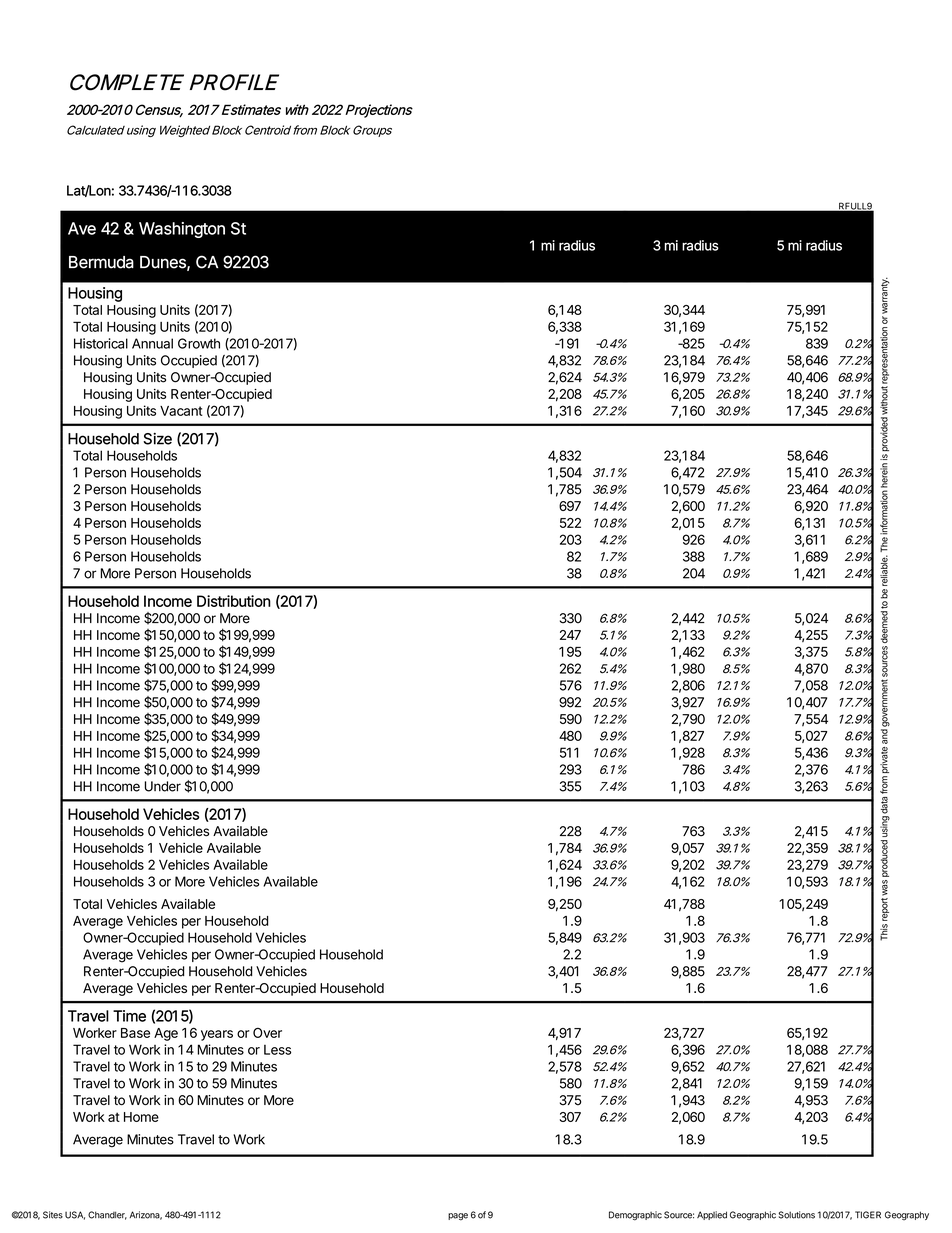  I want to click on Growth, so click(199, 343).
